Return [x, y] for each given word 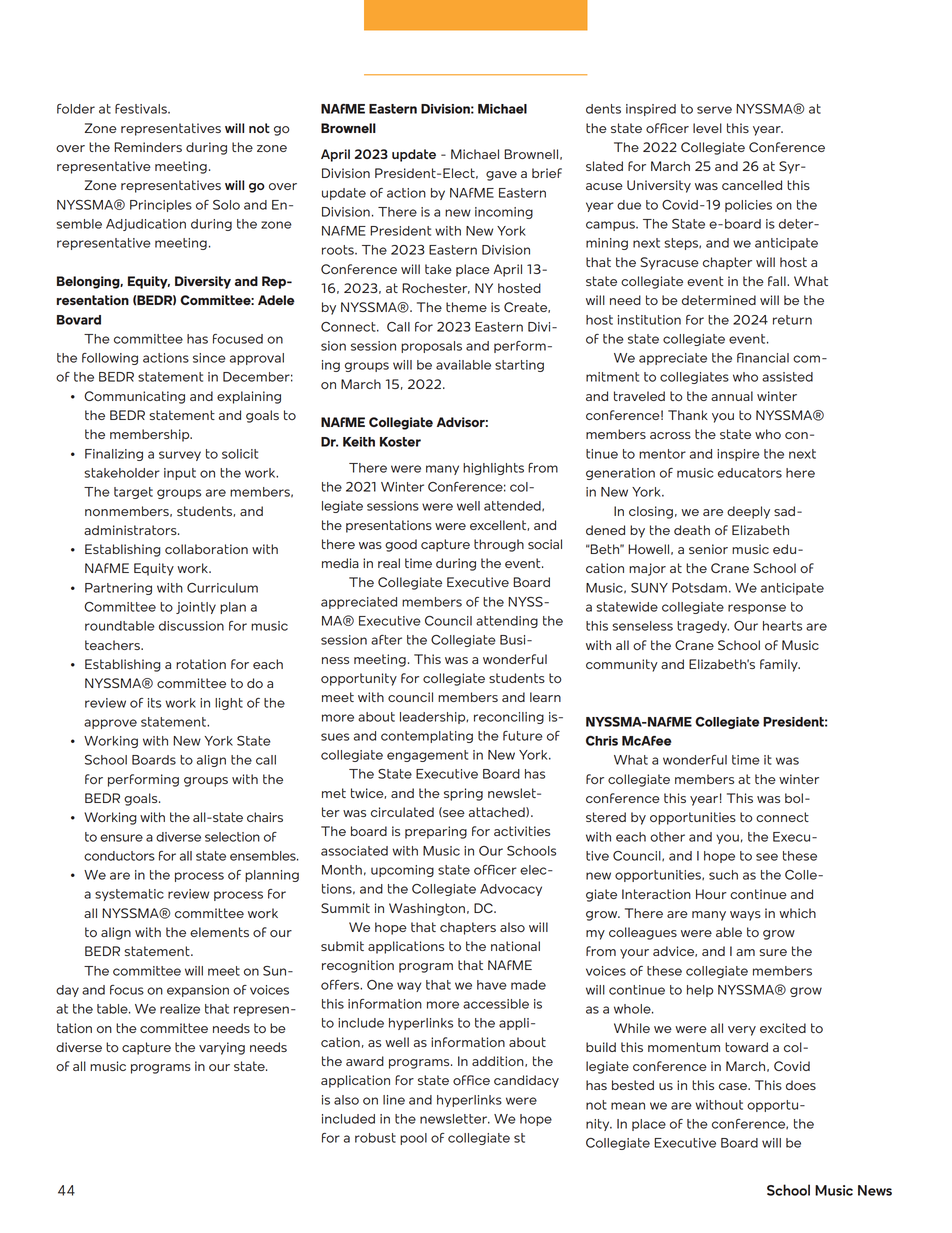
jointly [196, 608]
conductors [119, 856]
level [707, 128]
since [209, 358]
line [394, 1100]
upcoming [402, 871]
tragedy [703, 627]
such [723, 875]
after [386, 640]
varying [222, 1048]
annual [732, 396]
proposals [431, 347]
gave [501, 176]
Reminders [148, 147]
